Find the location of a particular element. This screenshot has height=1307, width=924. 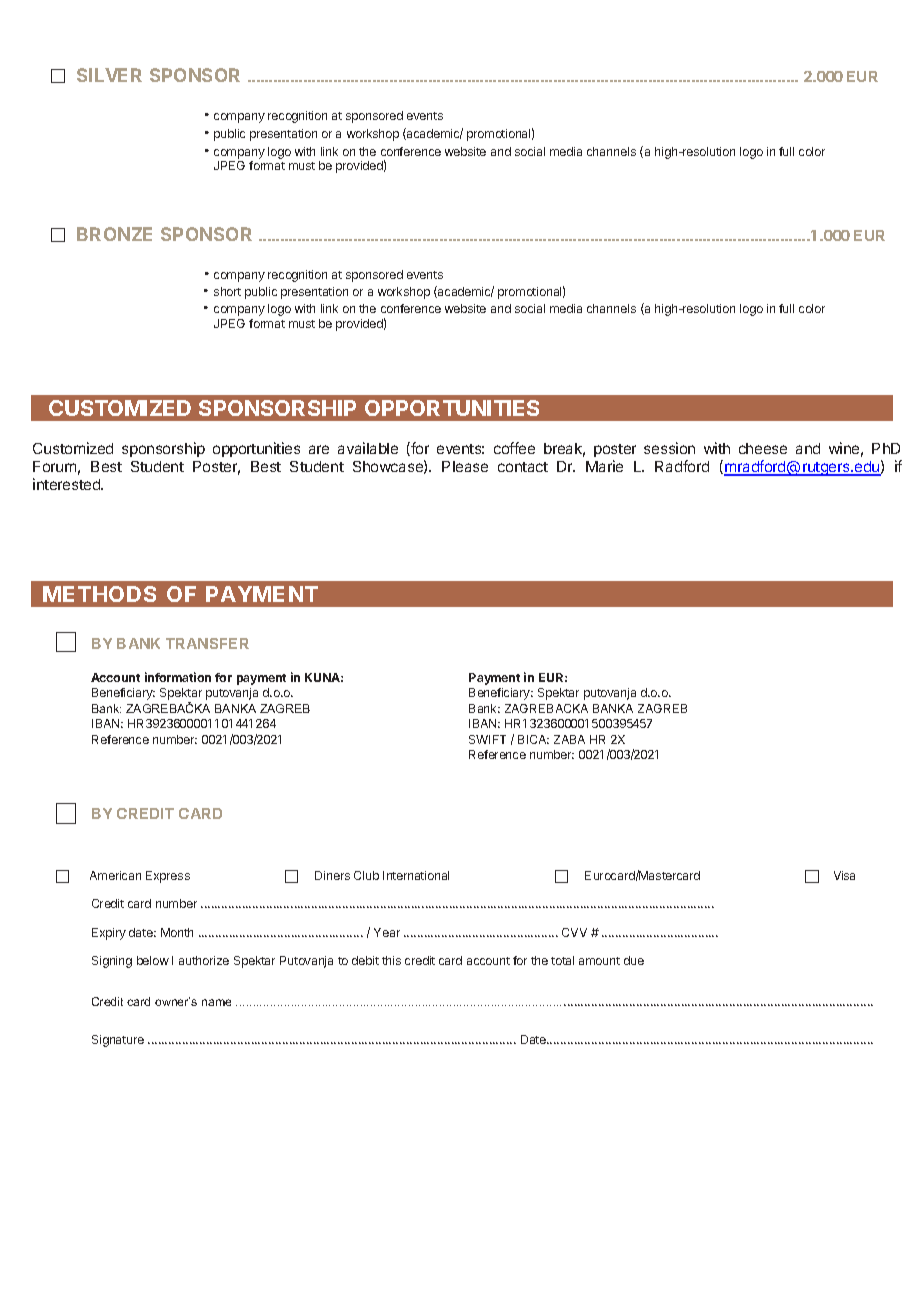

Marie is located at coordinates (604, 466).
